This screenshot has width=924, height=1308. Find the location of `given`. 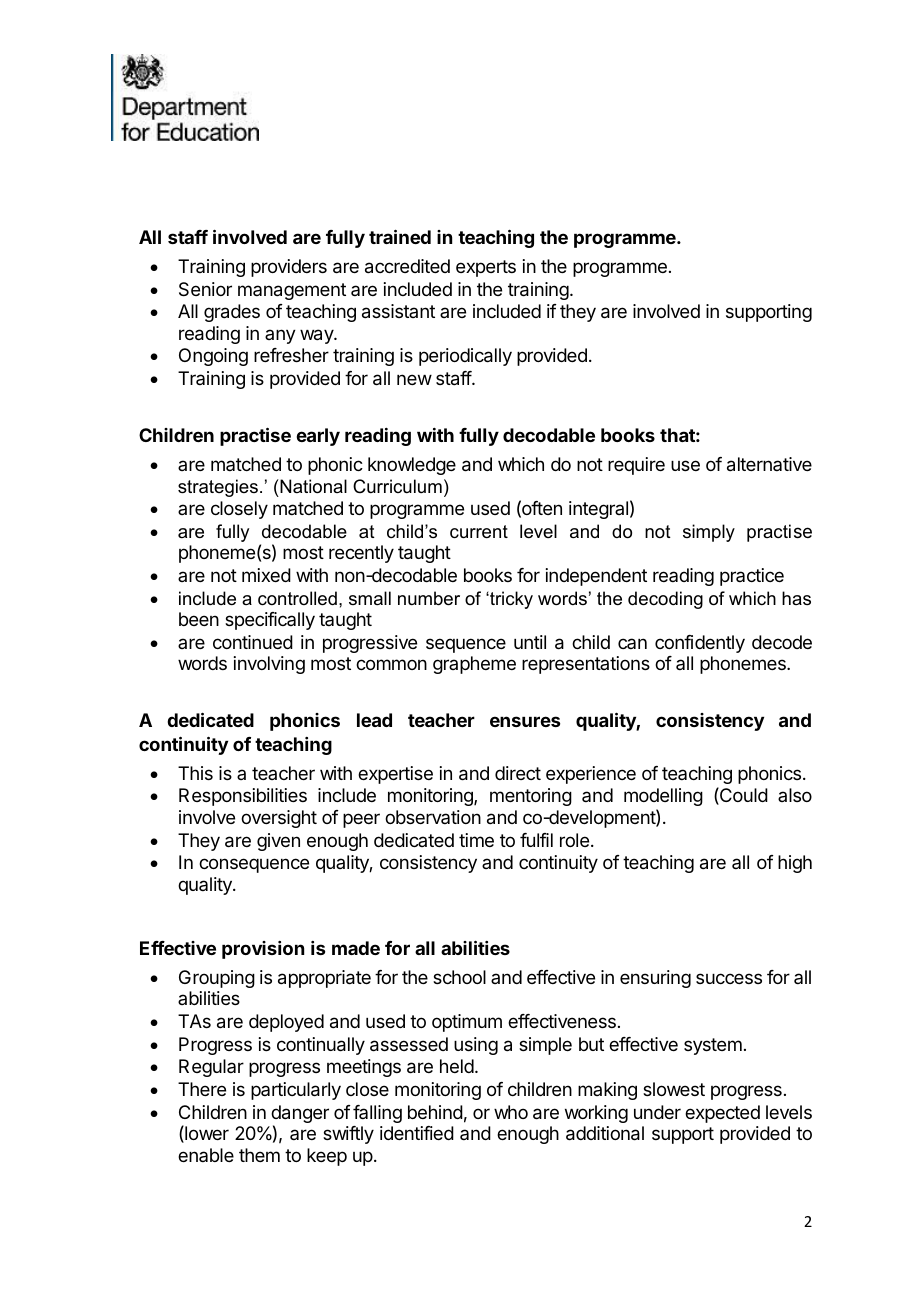

given is located at coordinates (278, 842).
